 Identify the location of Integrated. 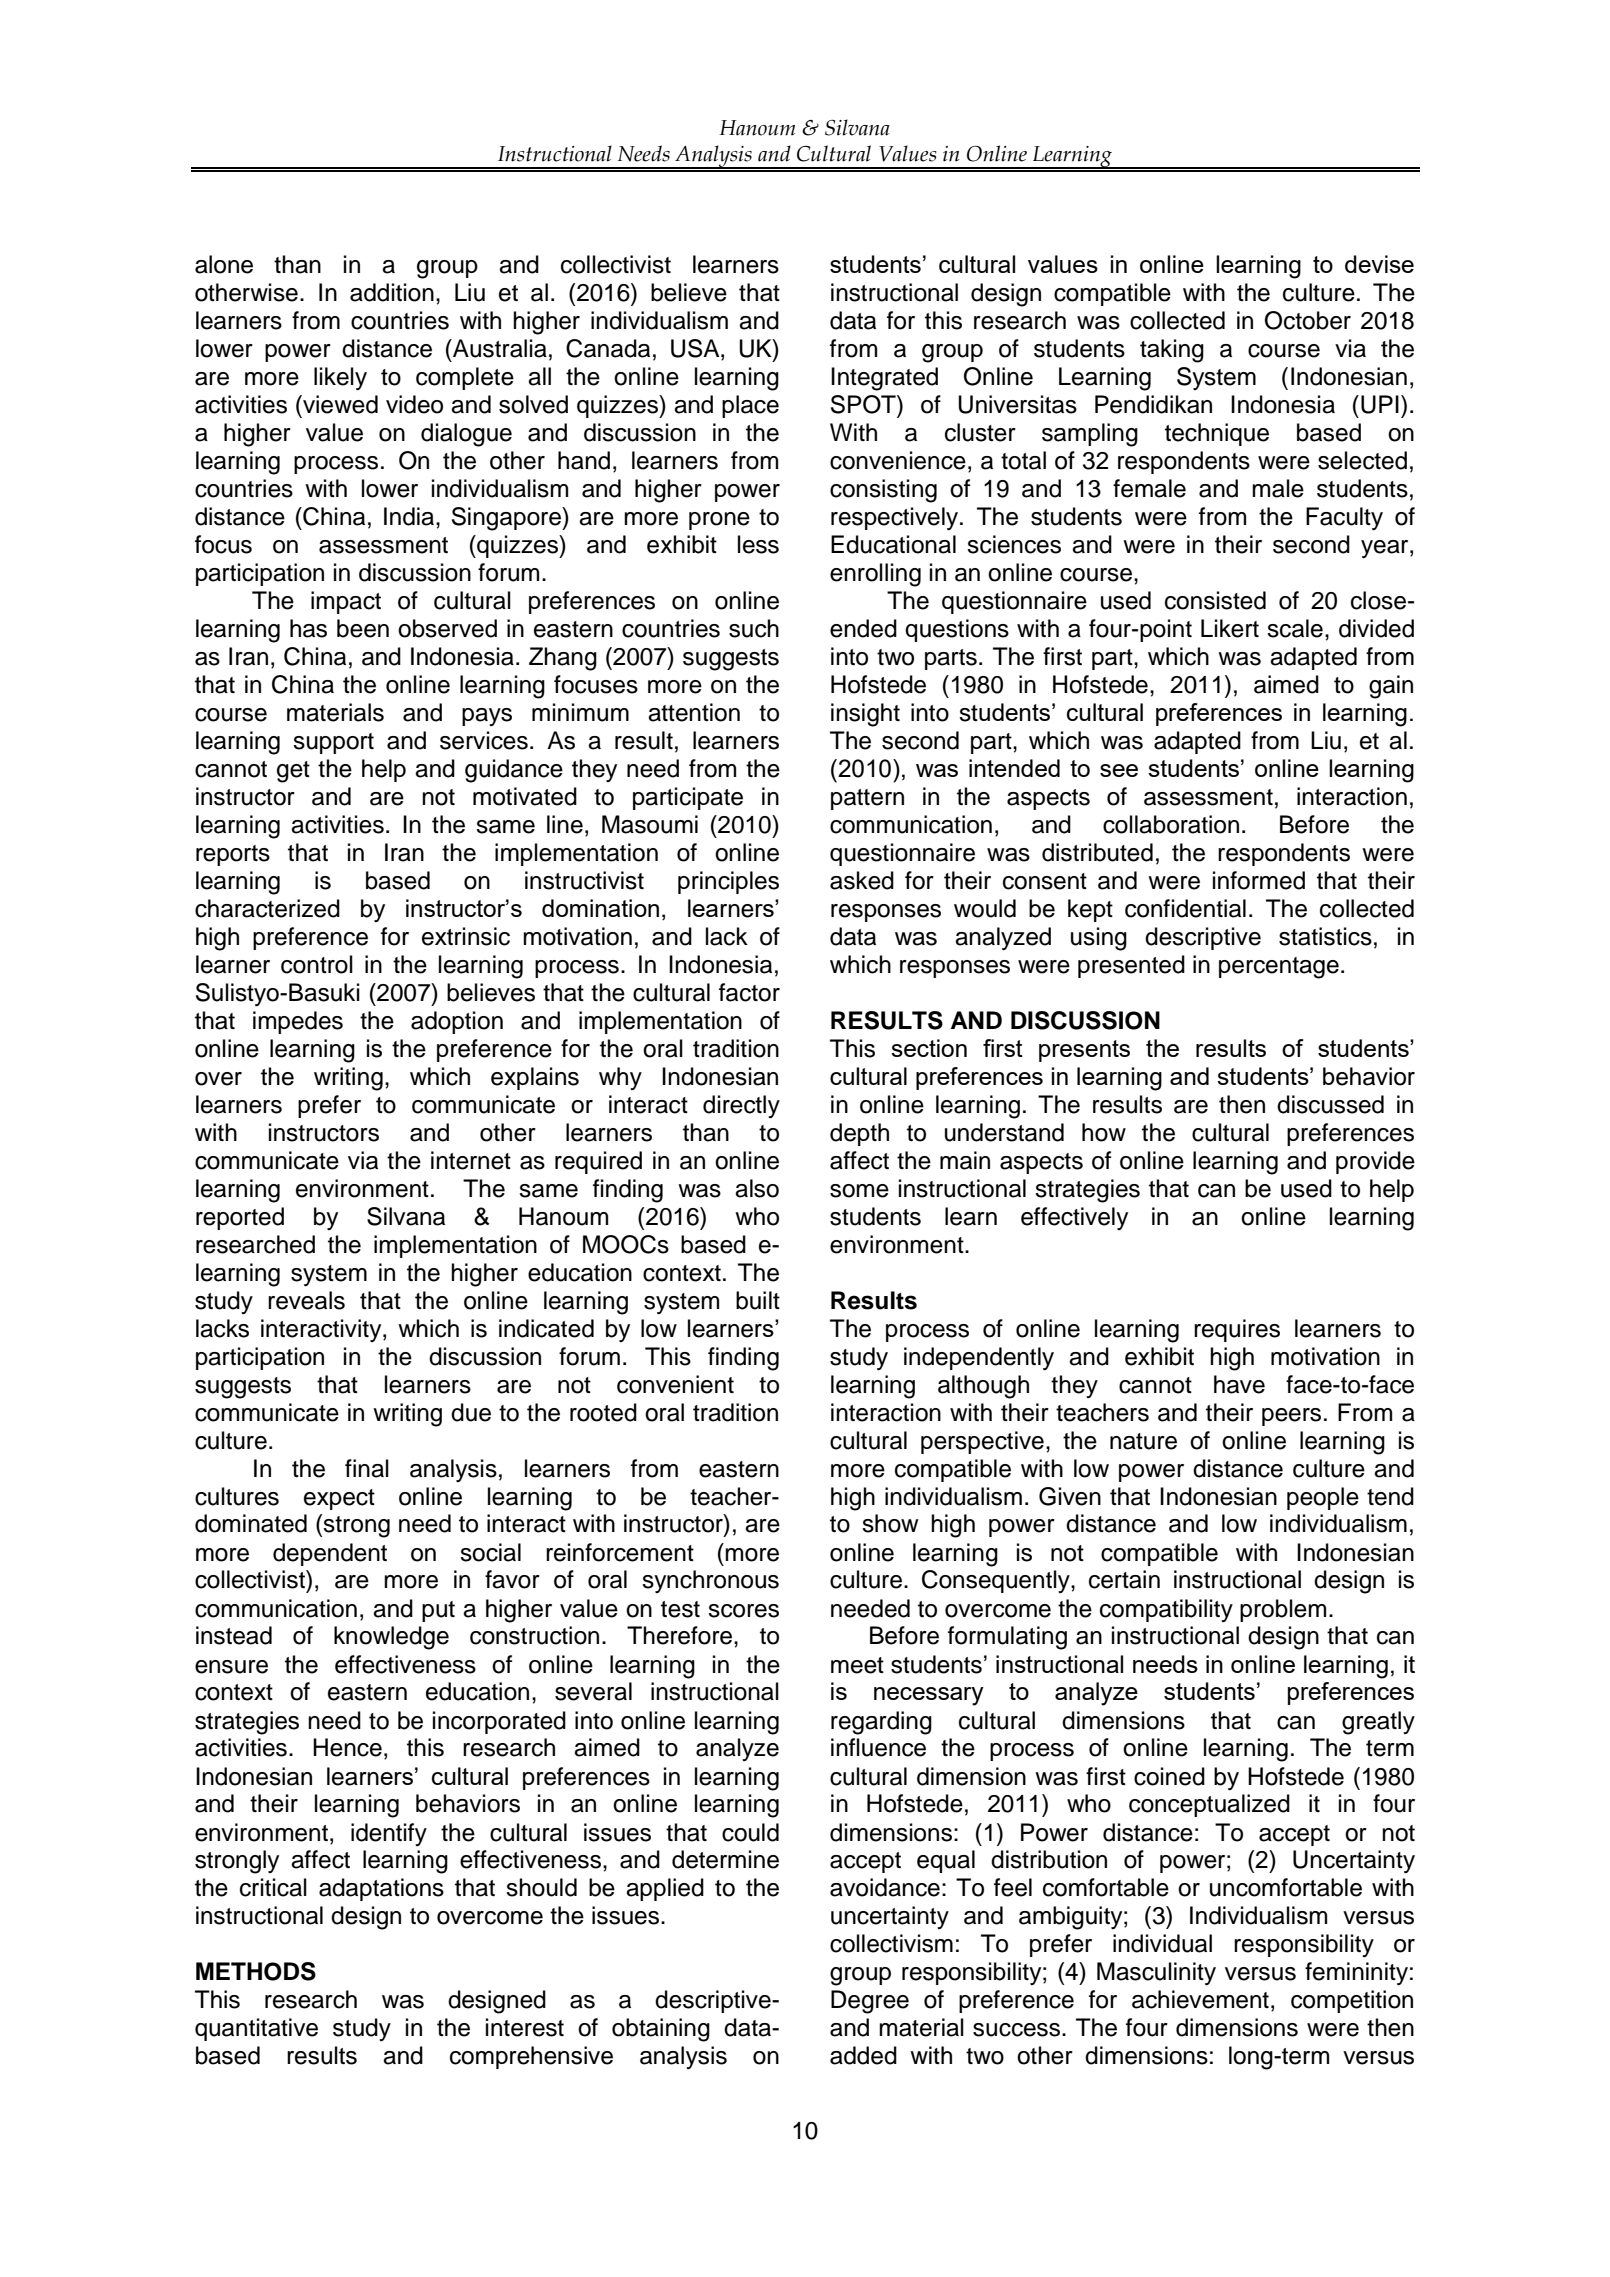
(884, 379).
